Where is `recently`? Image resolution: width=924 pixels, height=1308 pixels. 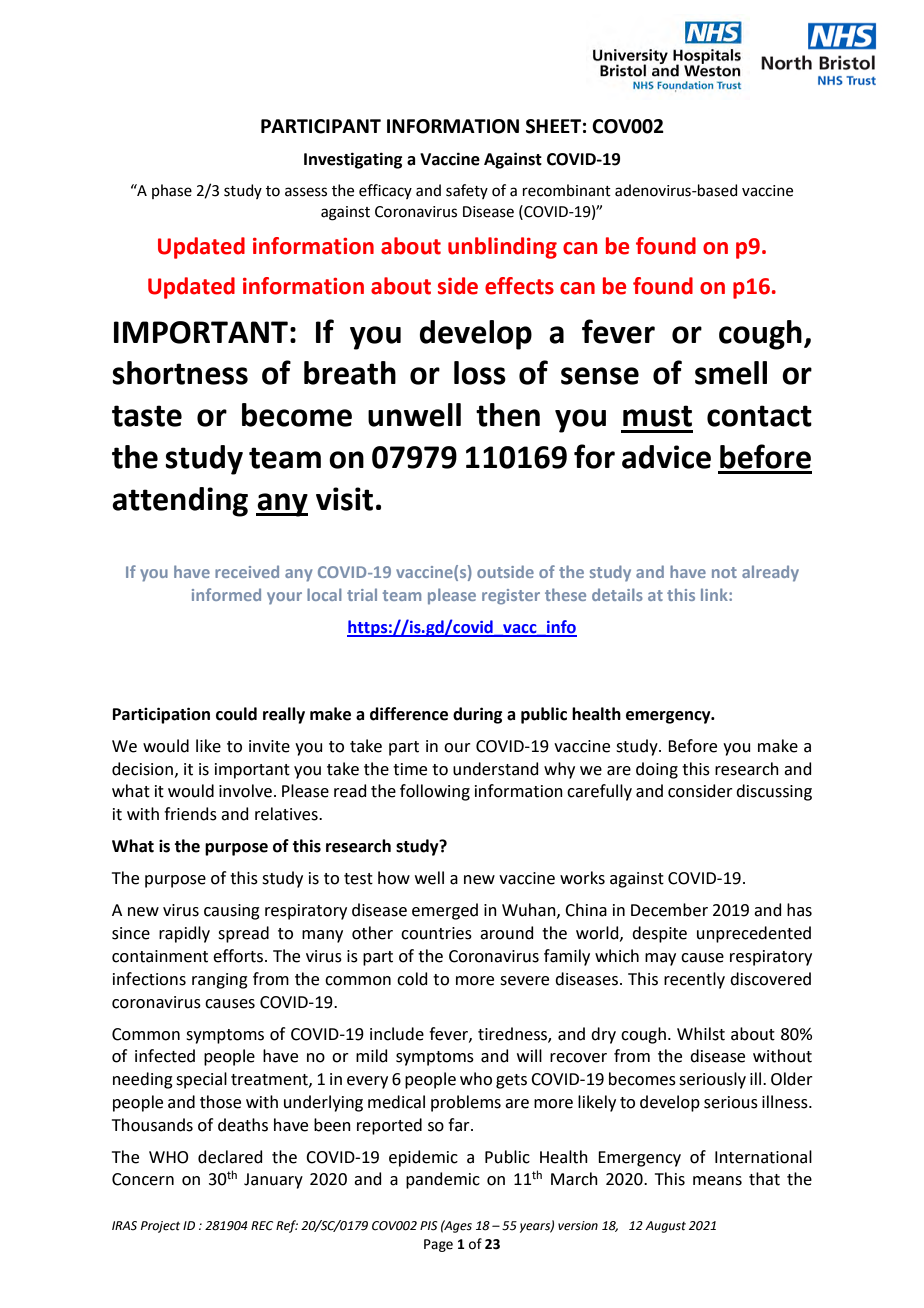
recently is located at coordinates (694, 980).
